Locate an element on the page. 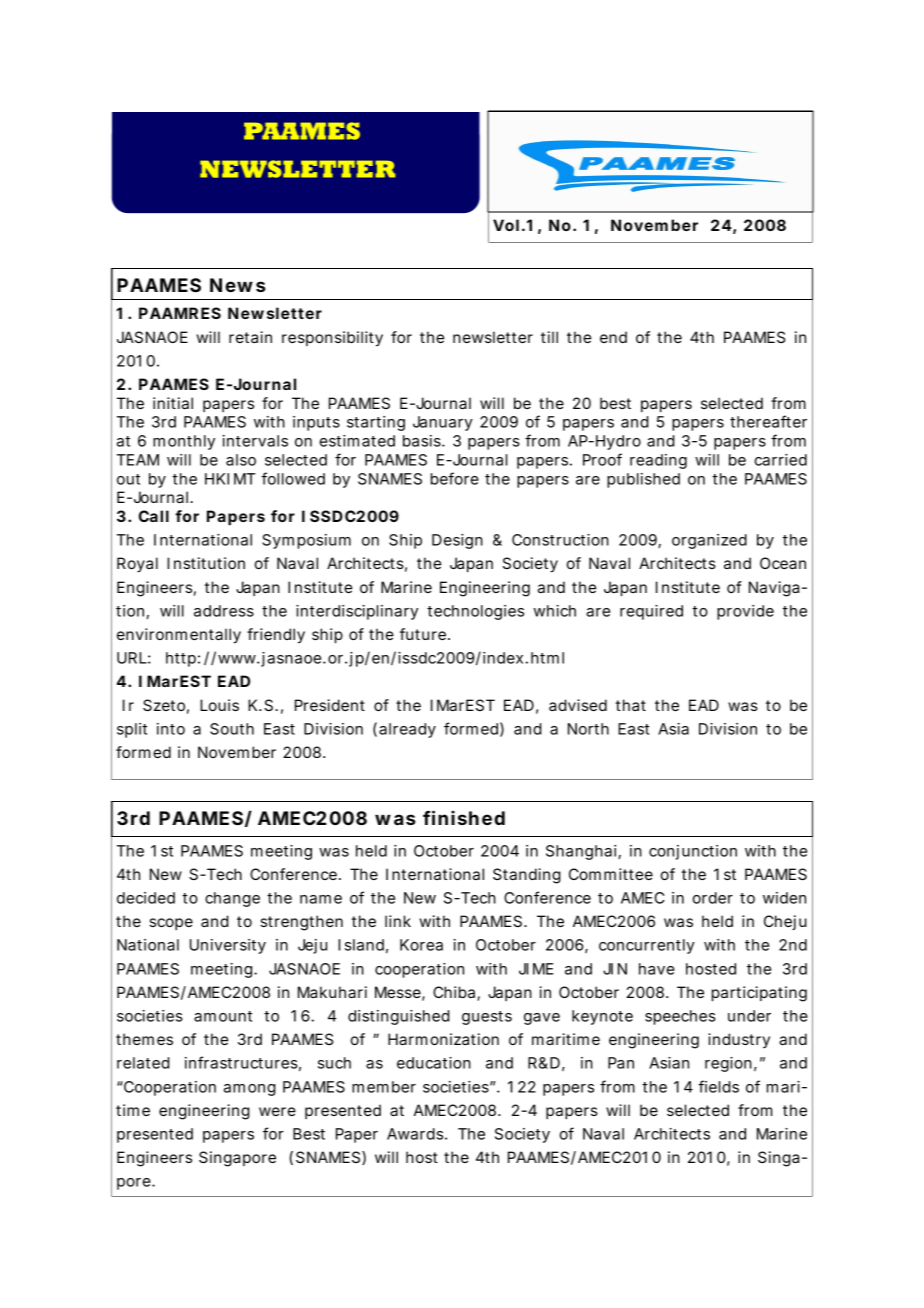 The height and width of the image is (1308, 924). retain is located at coordinates (250, 337).
